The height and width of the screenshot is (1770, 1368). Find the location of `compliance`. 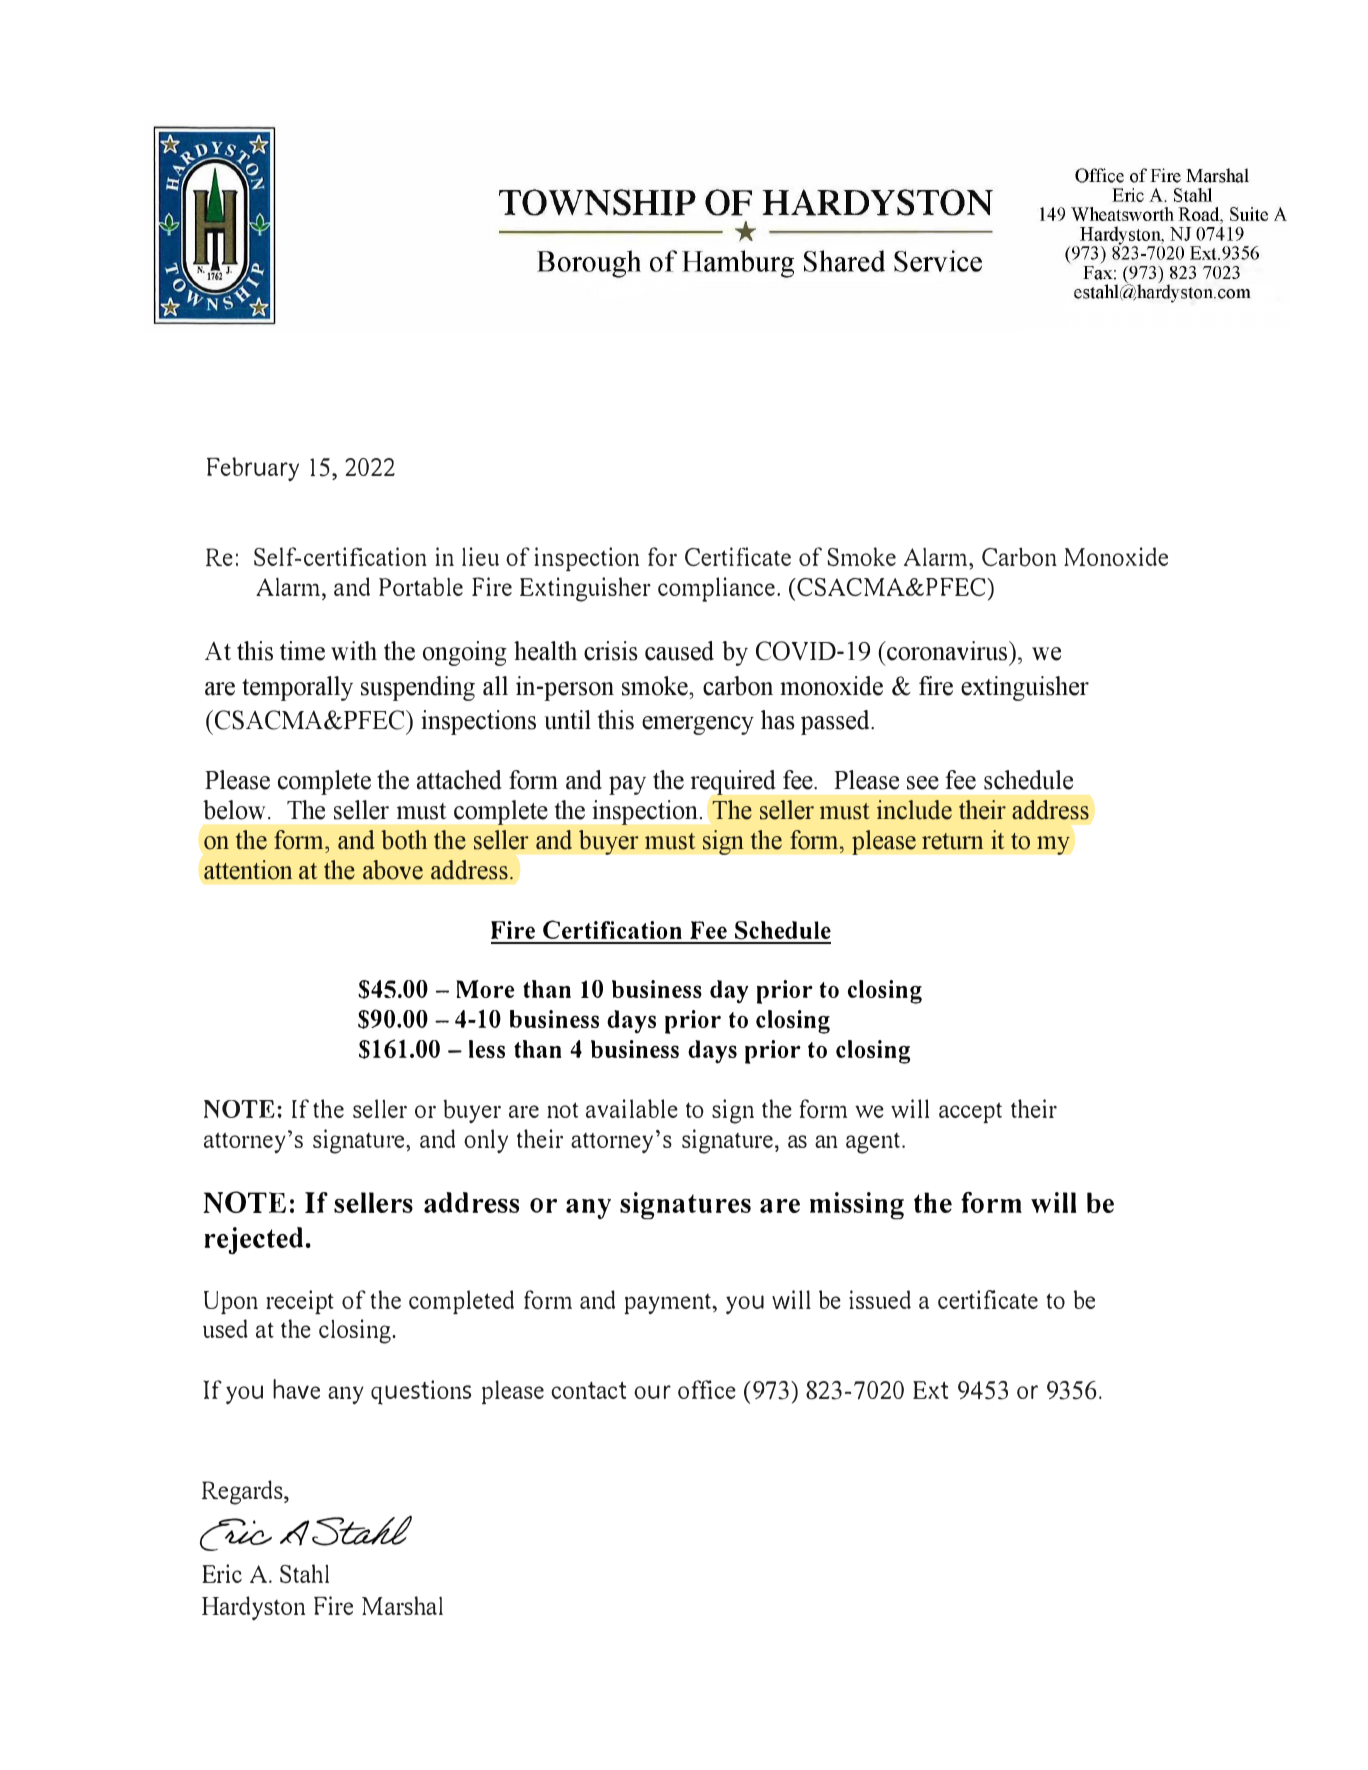

compliance is located at coordinates (716, 589).
